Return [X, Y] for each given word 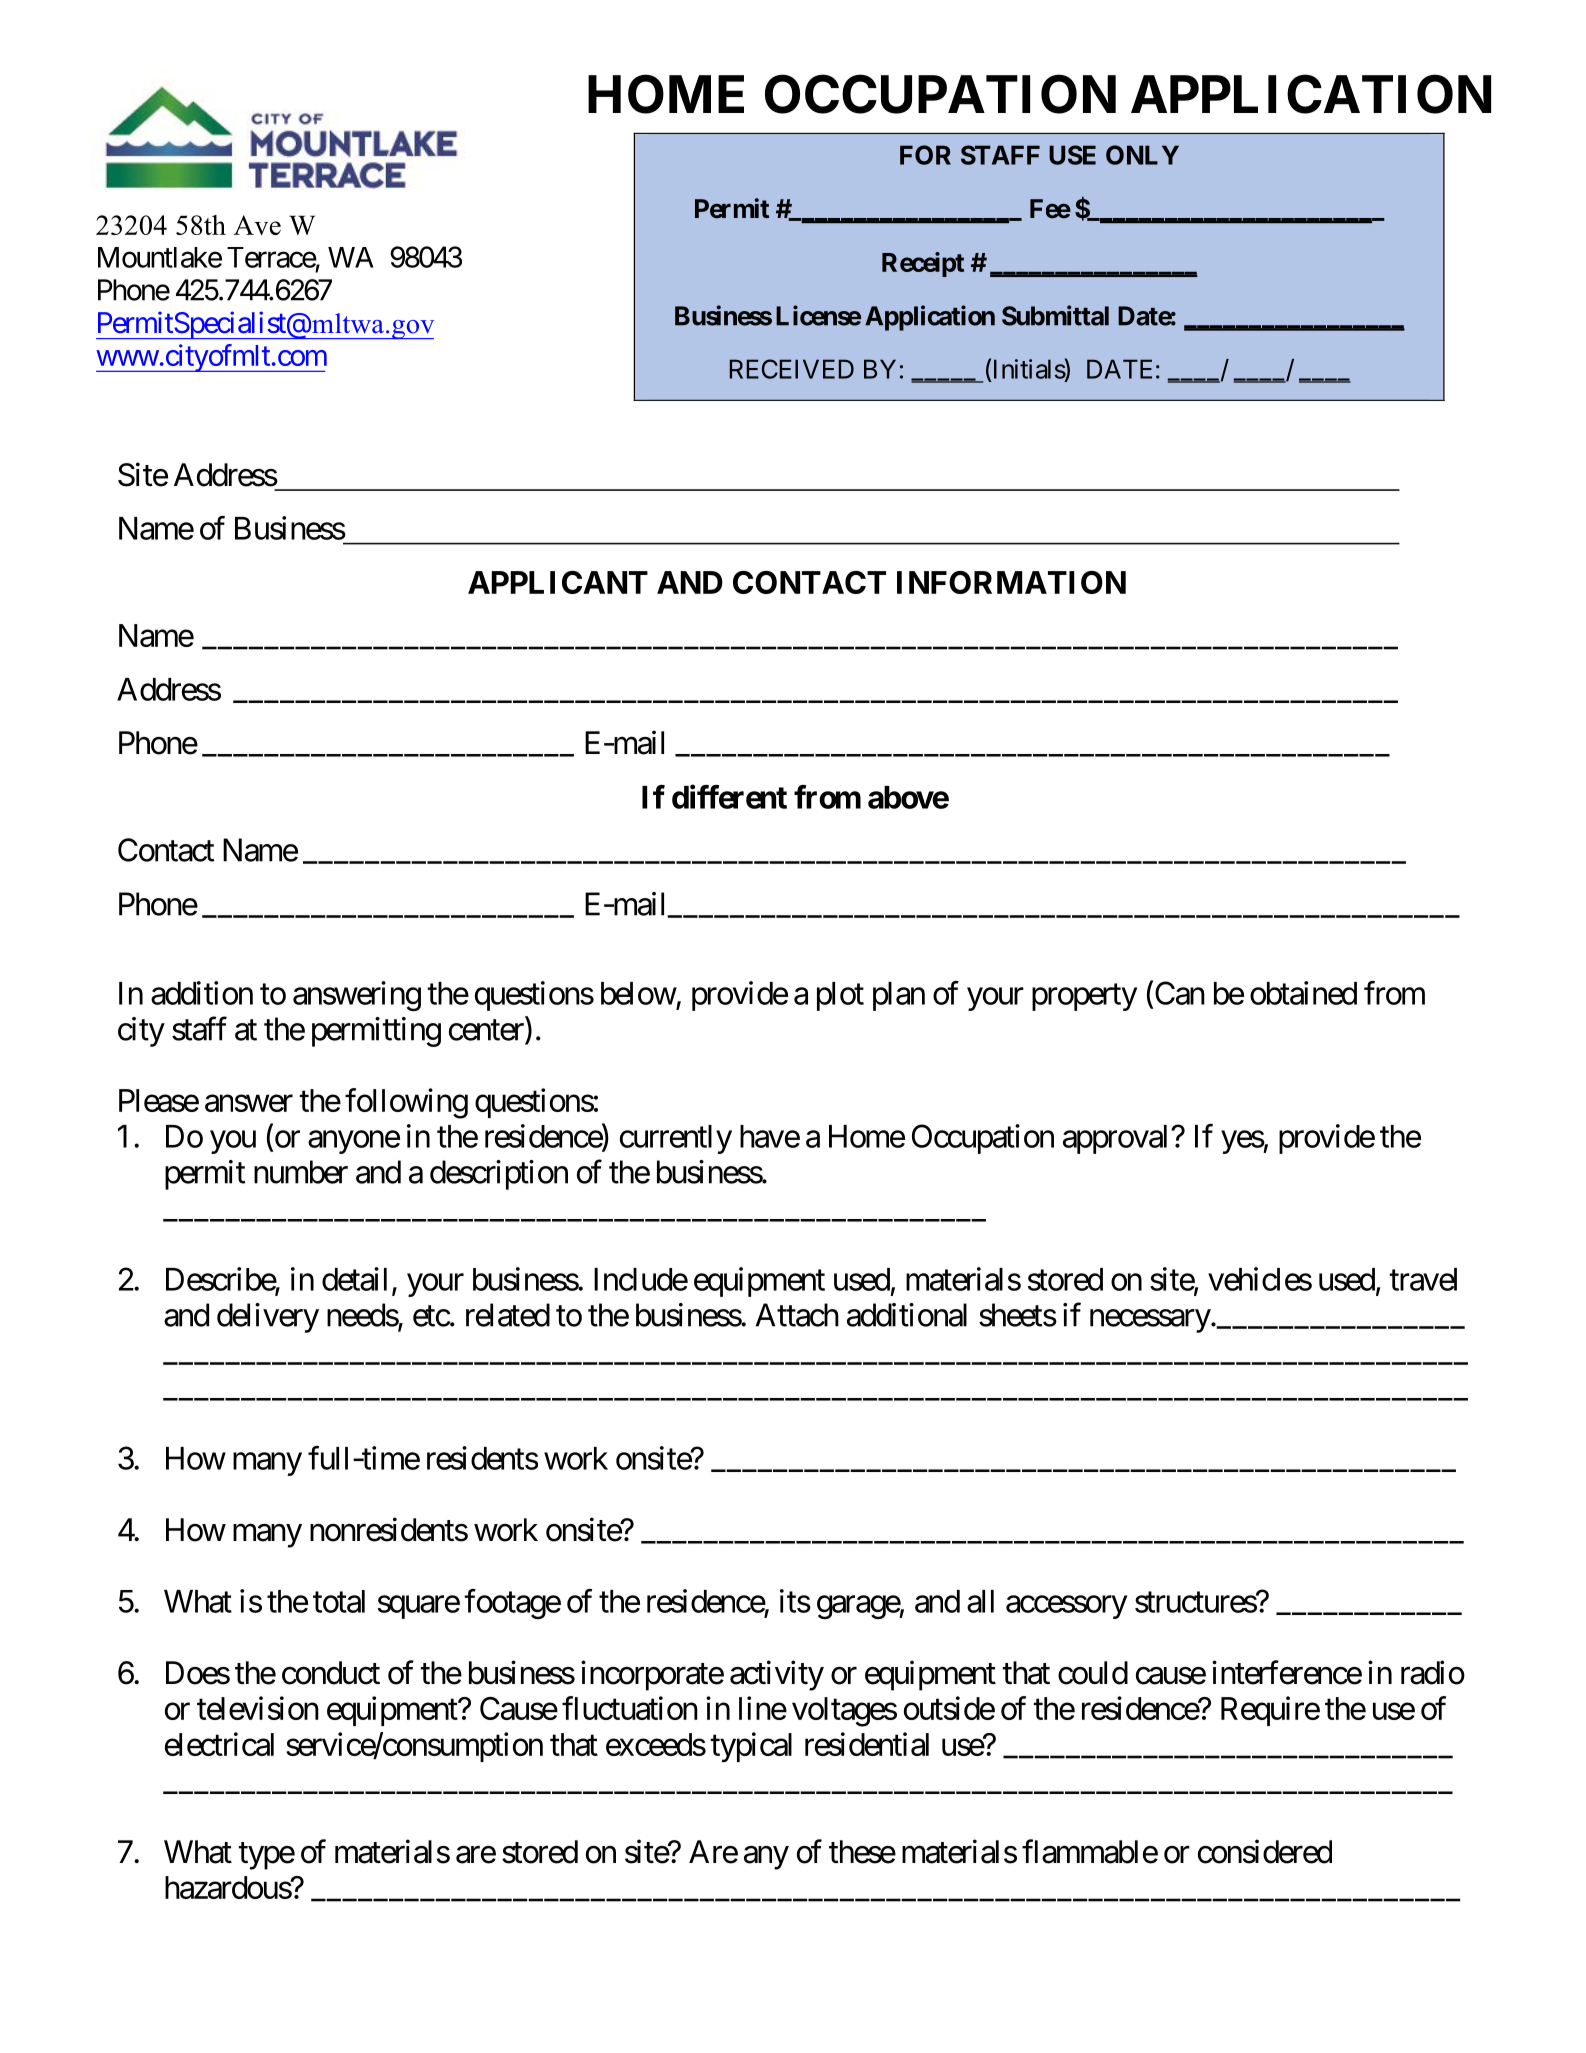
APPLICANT [558, 582]
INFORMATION [1011, 582]
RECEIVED [792, 369]
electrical [219, 1744]
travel [1423, 1279]
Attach [797, 1315]
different [729, 796]
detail [354, 1279]
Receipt [923, 264]
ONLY [1142, 155]
